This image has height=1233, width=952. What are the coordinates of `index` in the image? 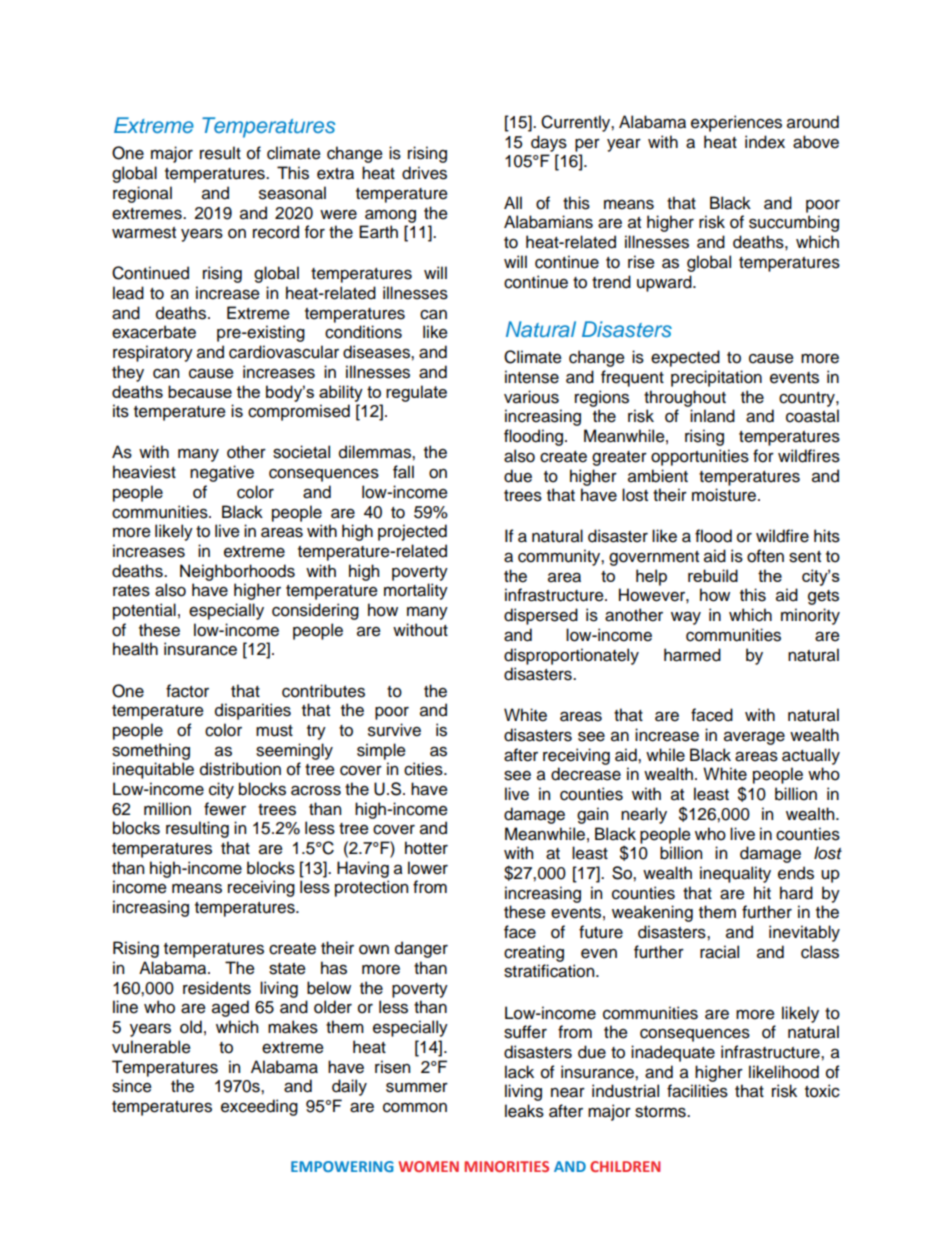 It's located at (765, 142).
